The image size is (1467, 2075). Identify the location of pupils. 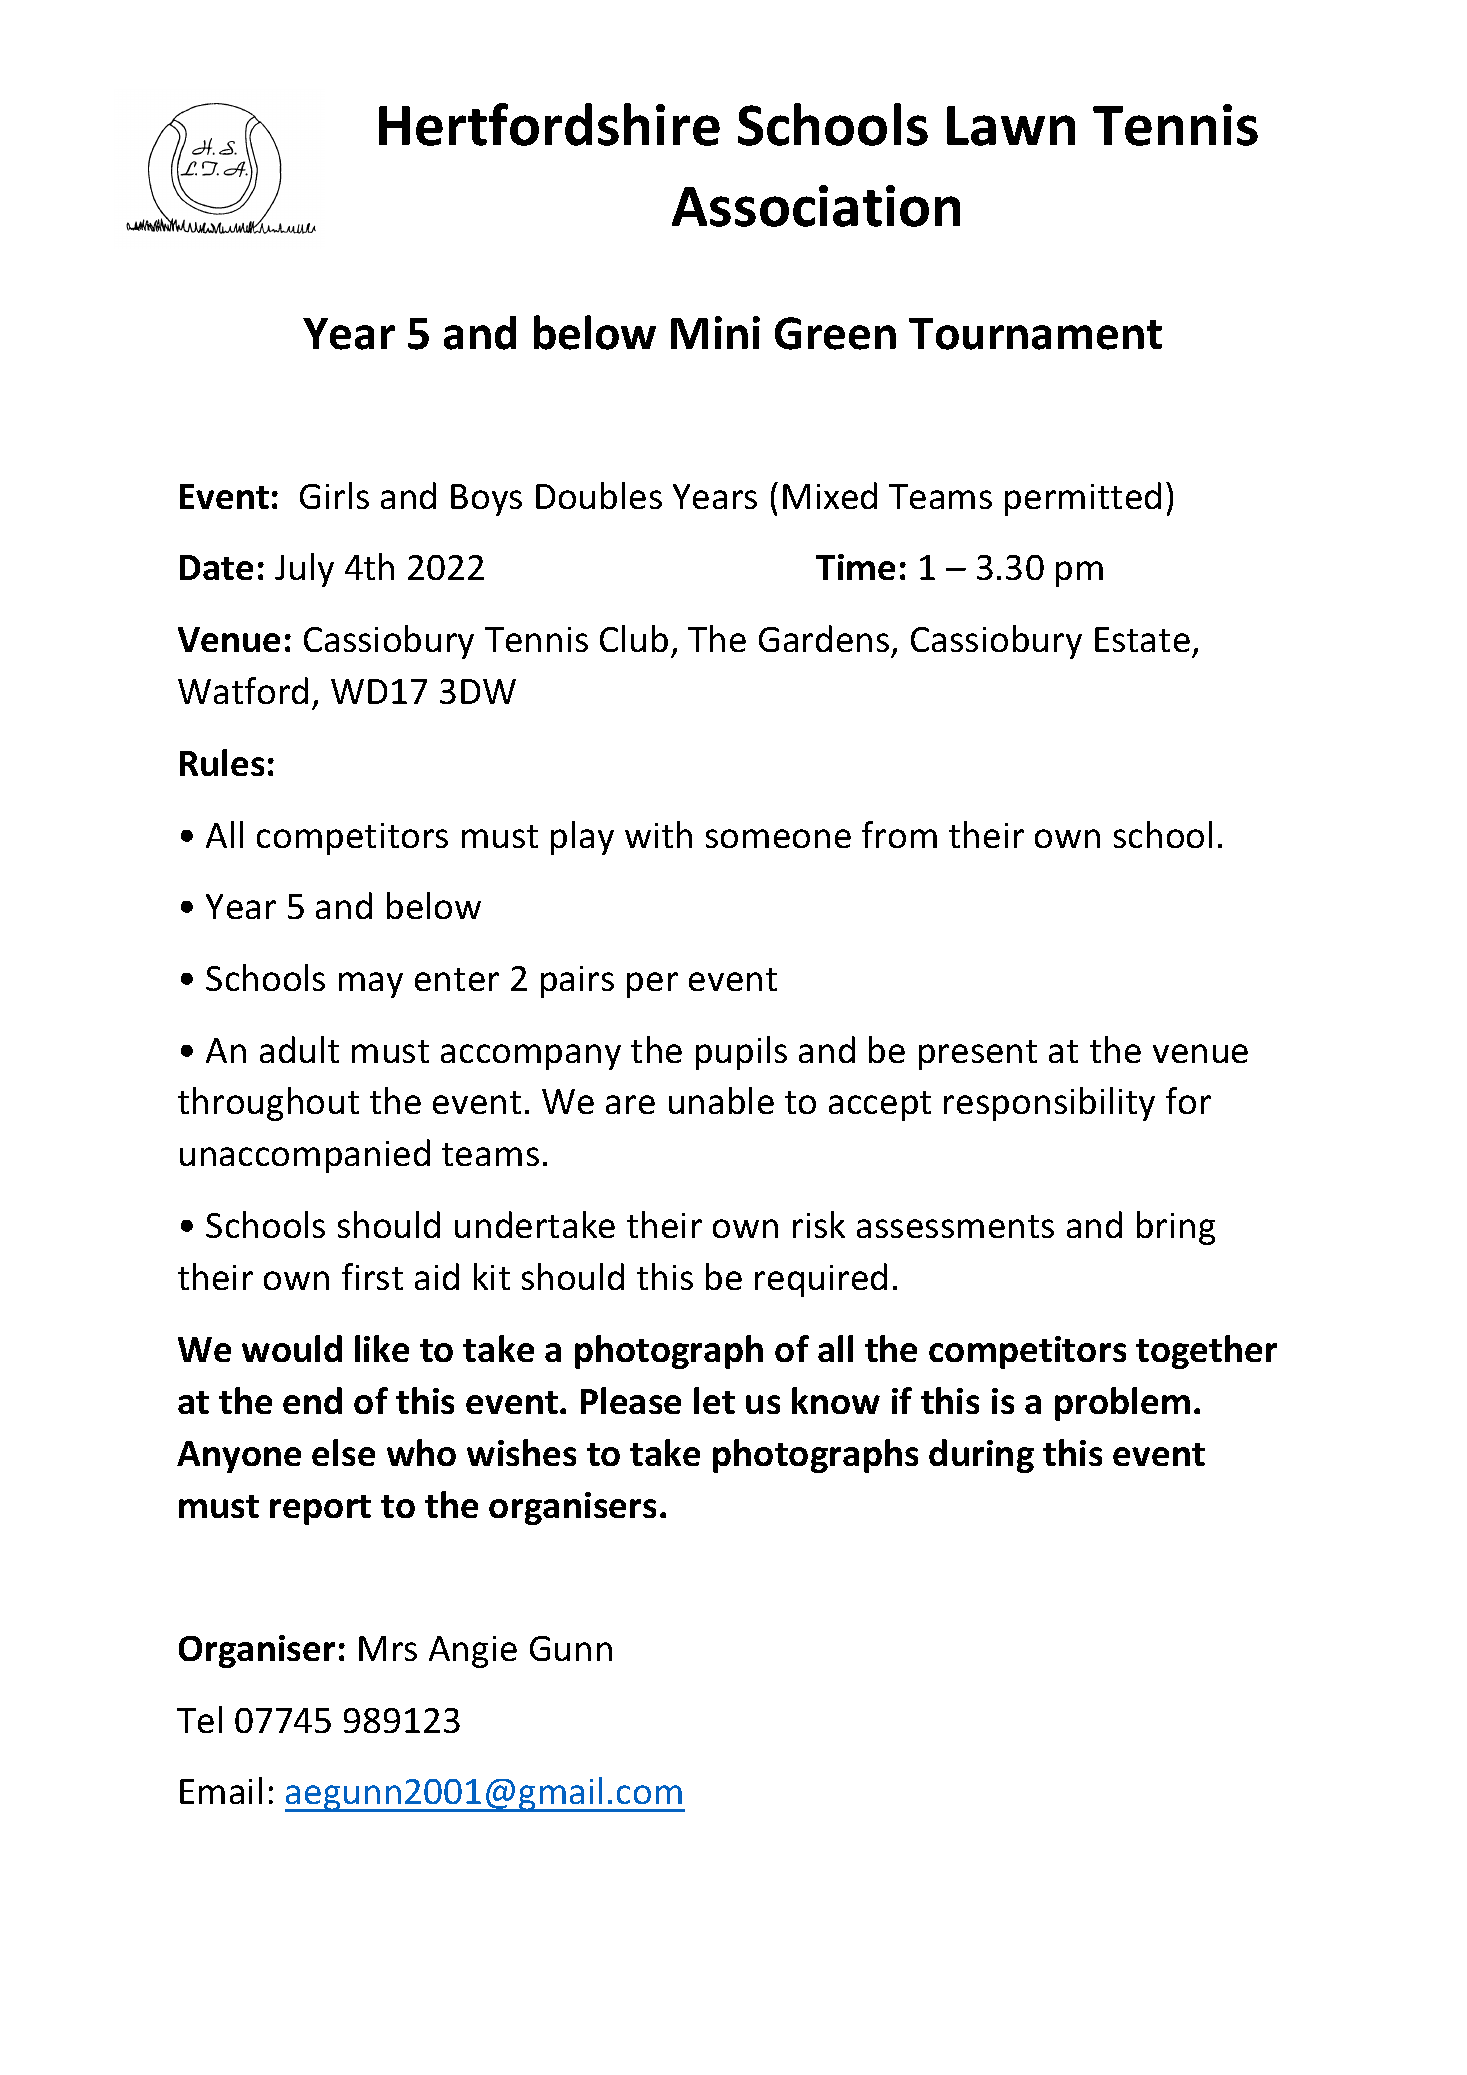
(741, 1053).
